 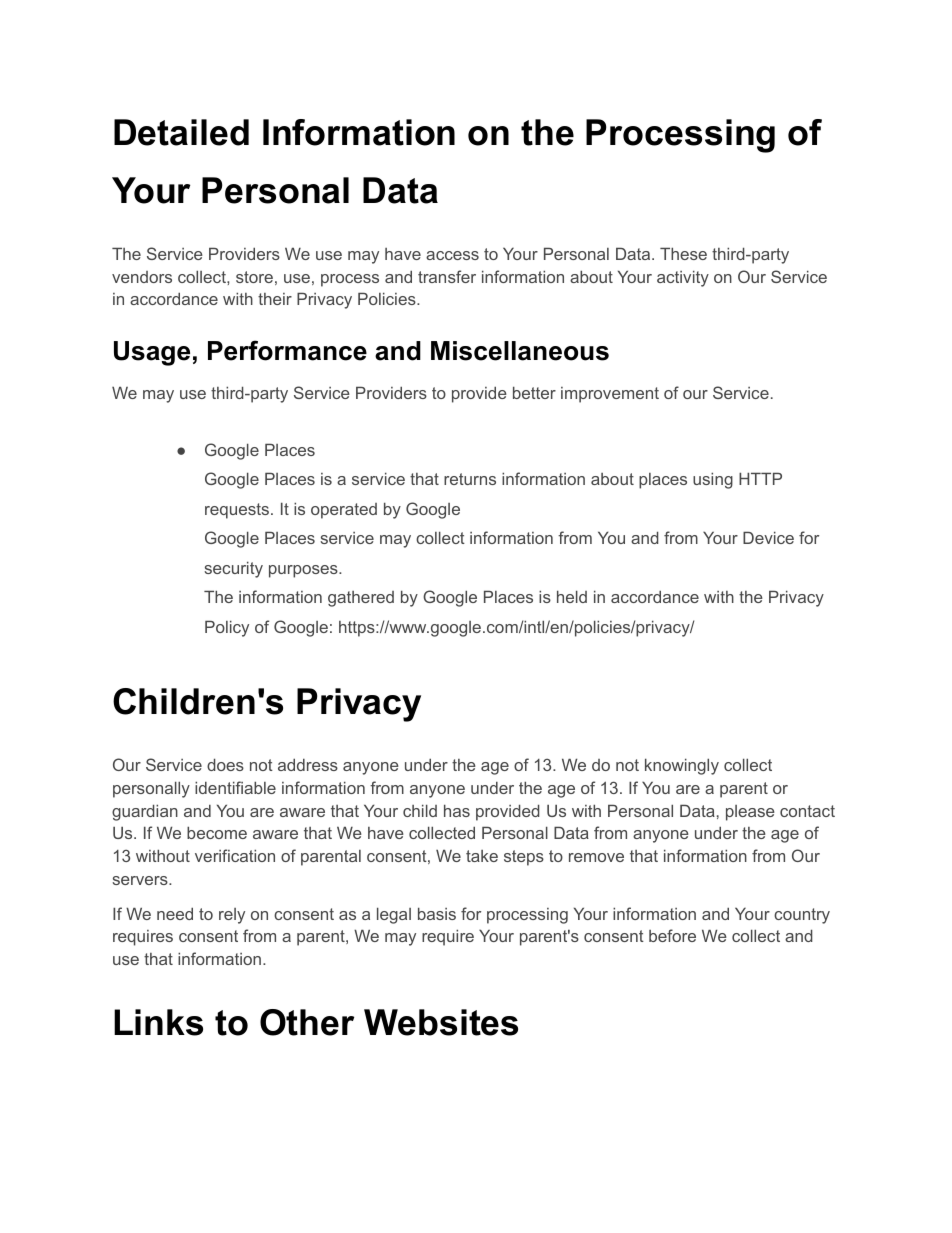 I want to click on security, so click(x=233, y=569).
